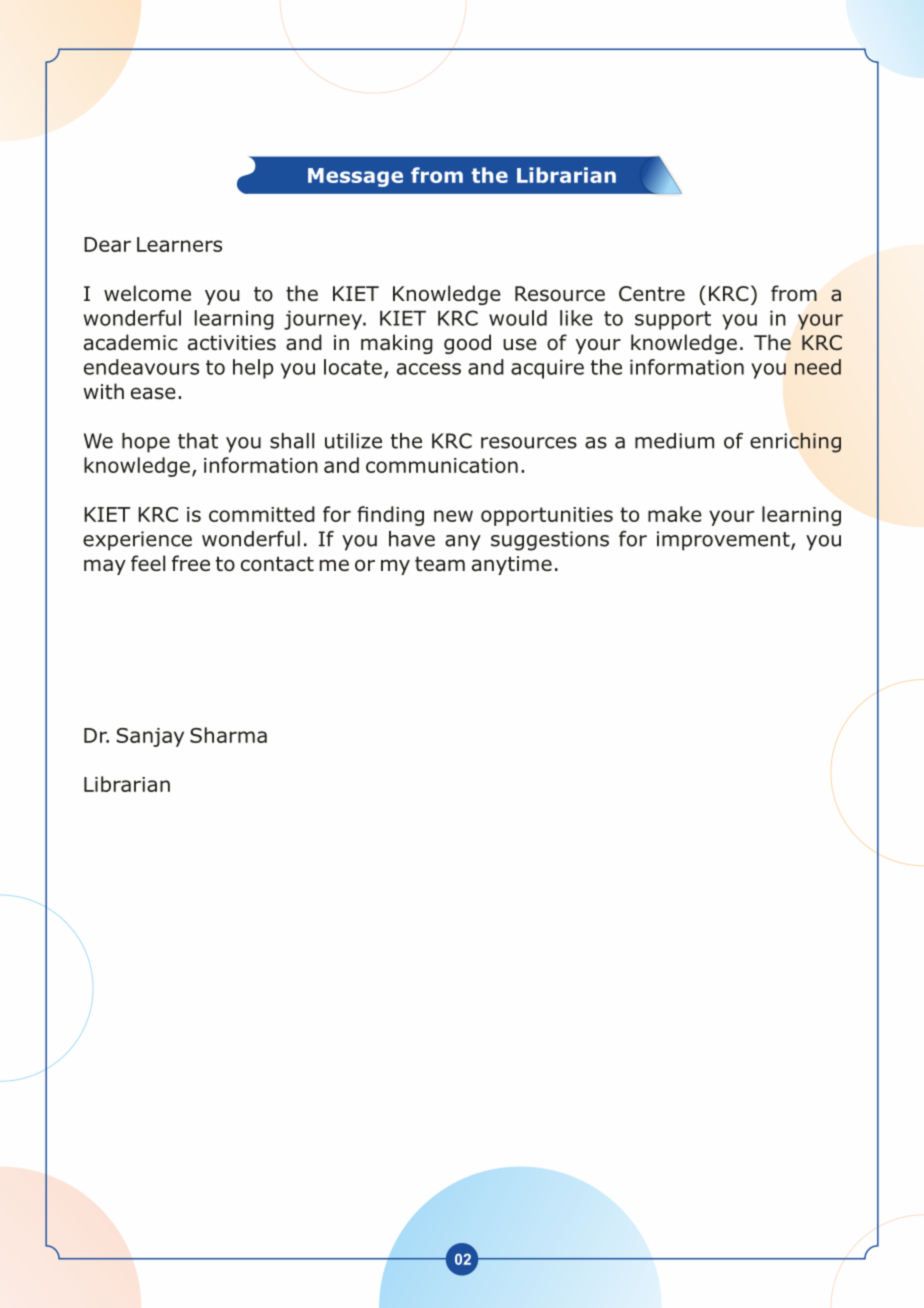  Describe the element at coordinates (442, 465) in the document. I see `communication` at that location.
